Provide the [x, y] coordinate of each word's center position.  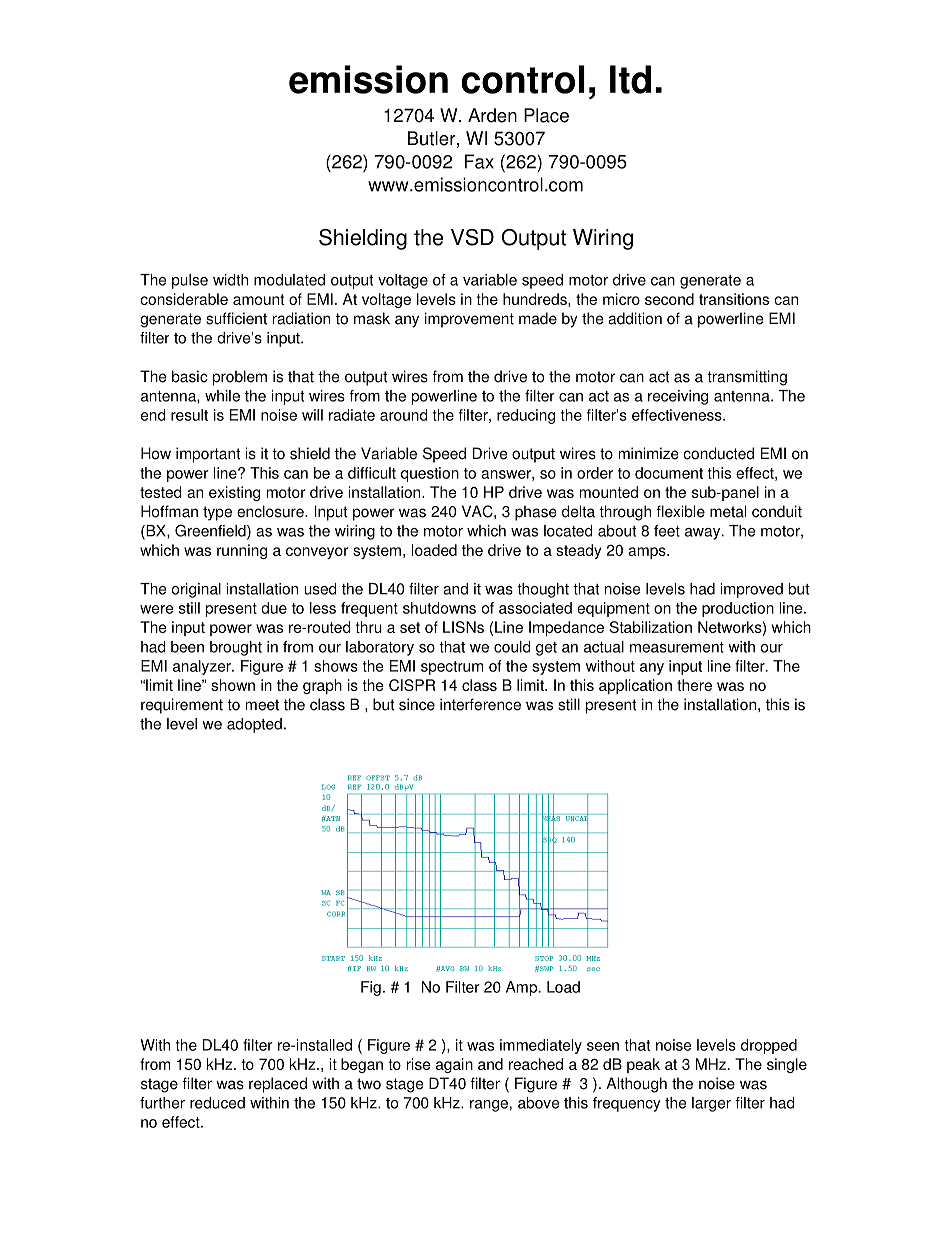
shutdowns [439, 608]
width [230, 280]
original [196, 590]
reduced [217, 1103]
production [738, 609]
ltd [630, 79]
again [454, 1065]
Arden [492, 115]
